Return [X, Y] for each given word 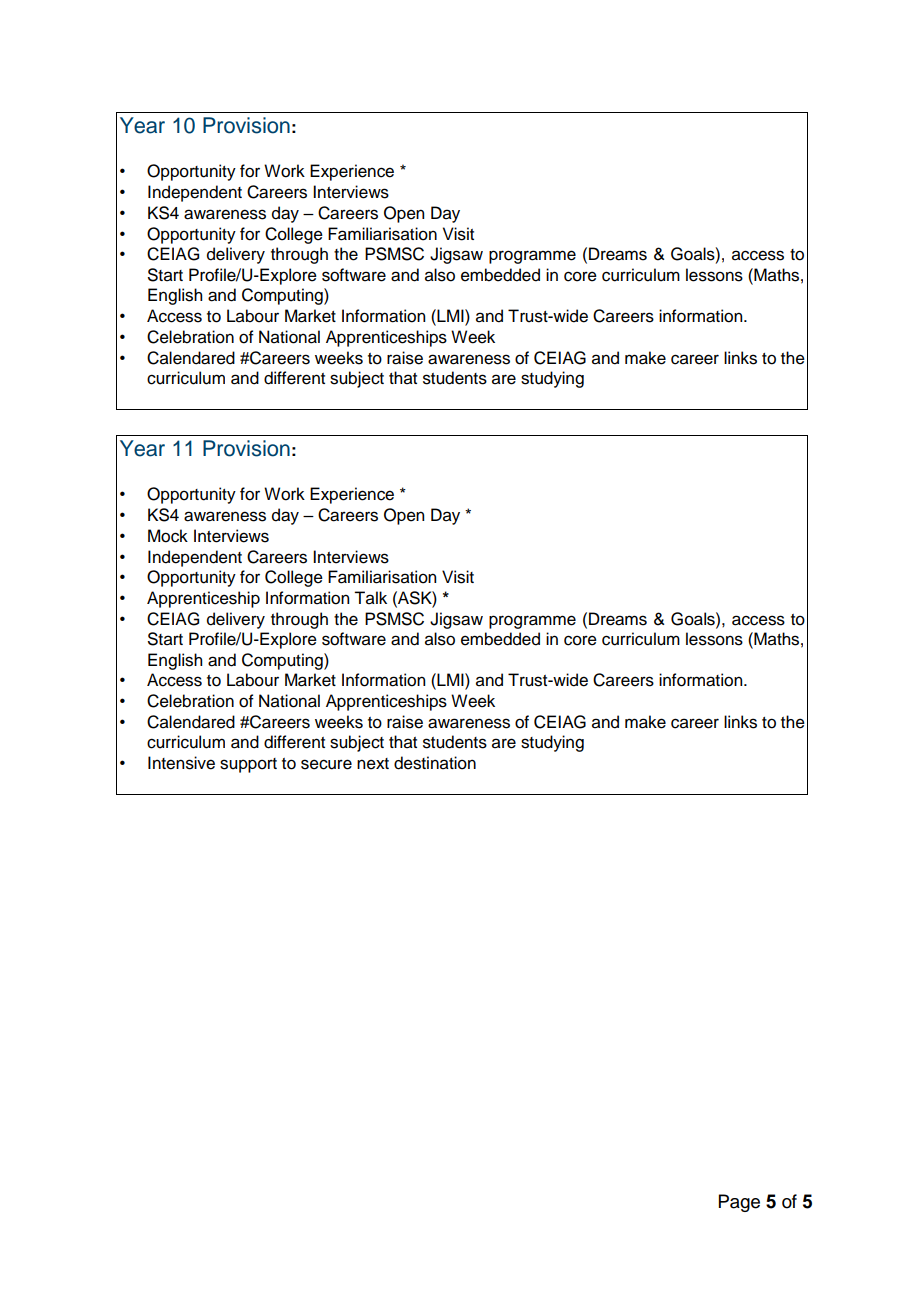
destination [435, 763]
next [373, 764]
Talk [370, 598]
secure [326, 764]
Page [739, 1203]
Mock [168, 536]
